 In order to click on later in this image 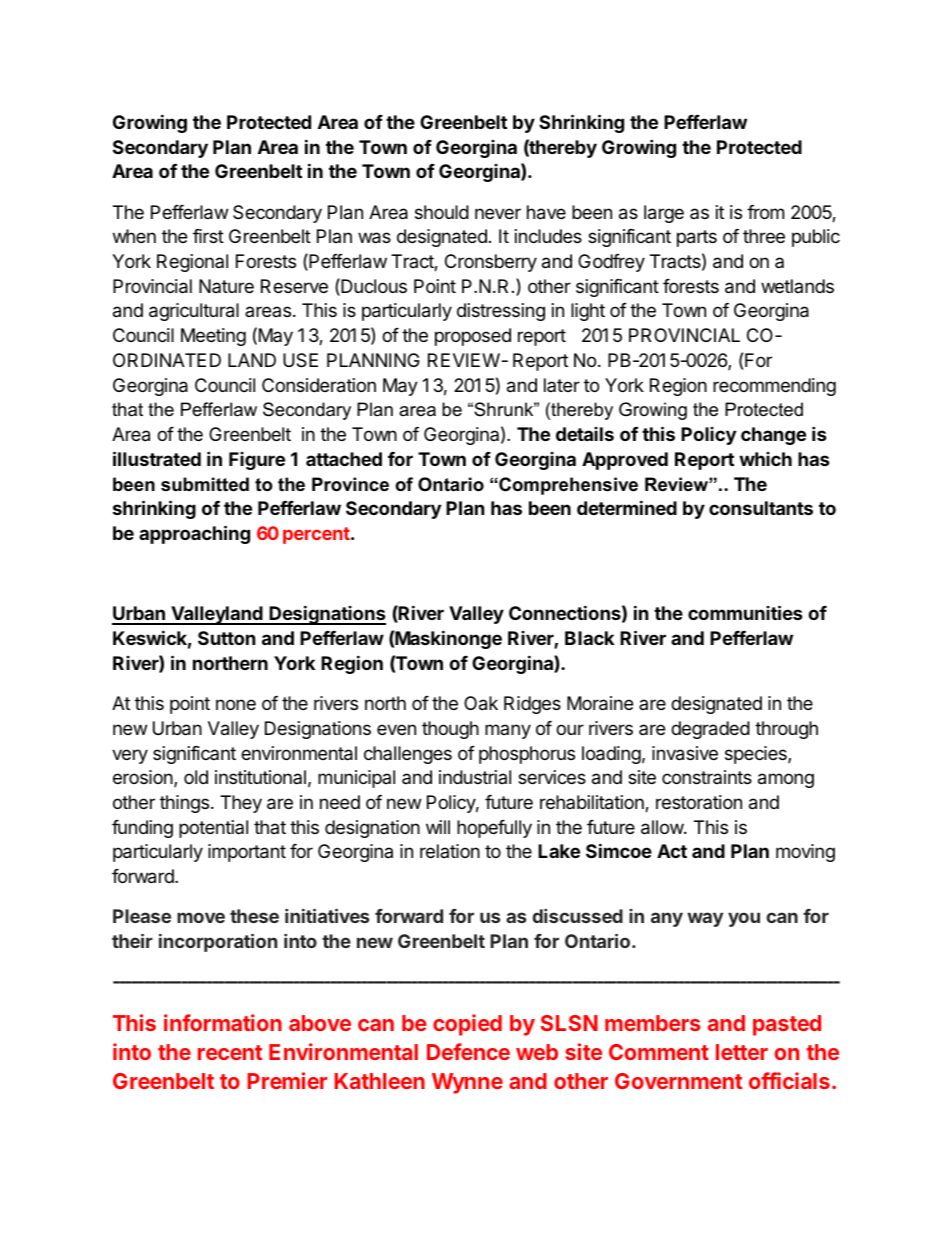, I will do `click(562, 385)`.
